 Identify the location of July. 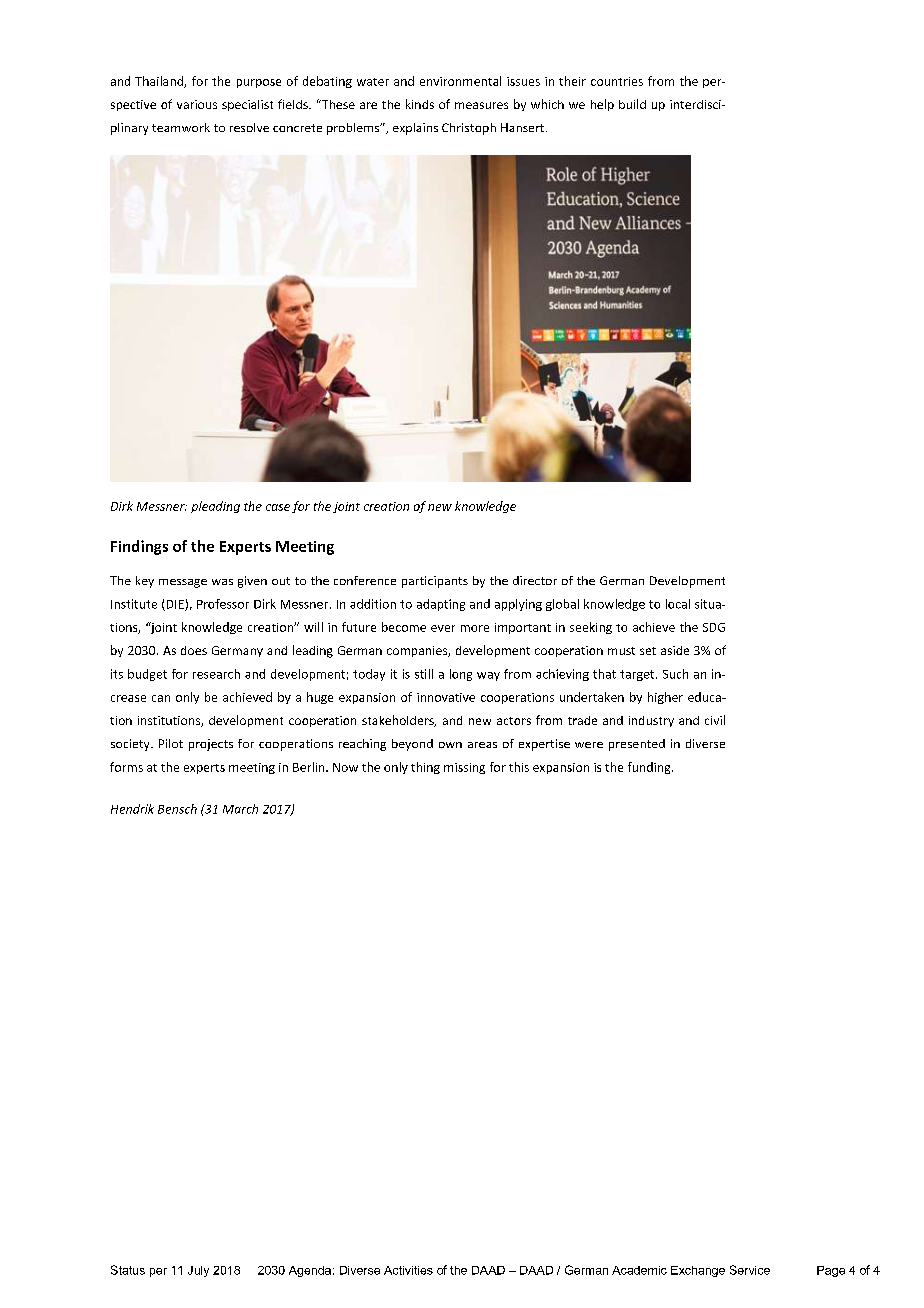
(198, 1271).
